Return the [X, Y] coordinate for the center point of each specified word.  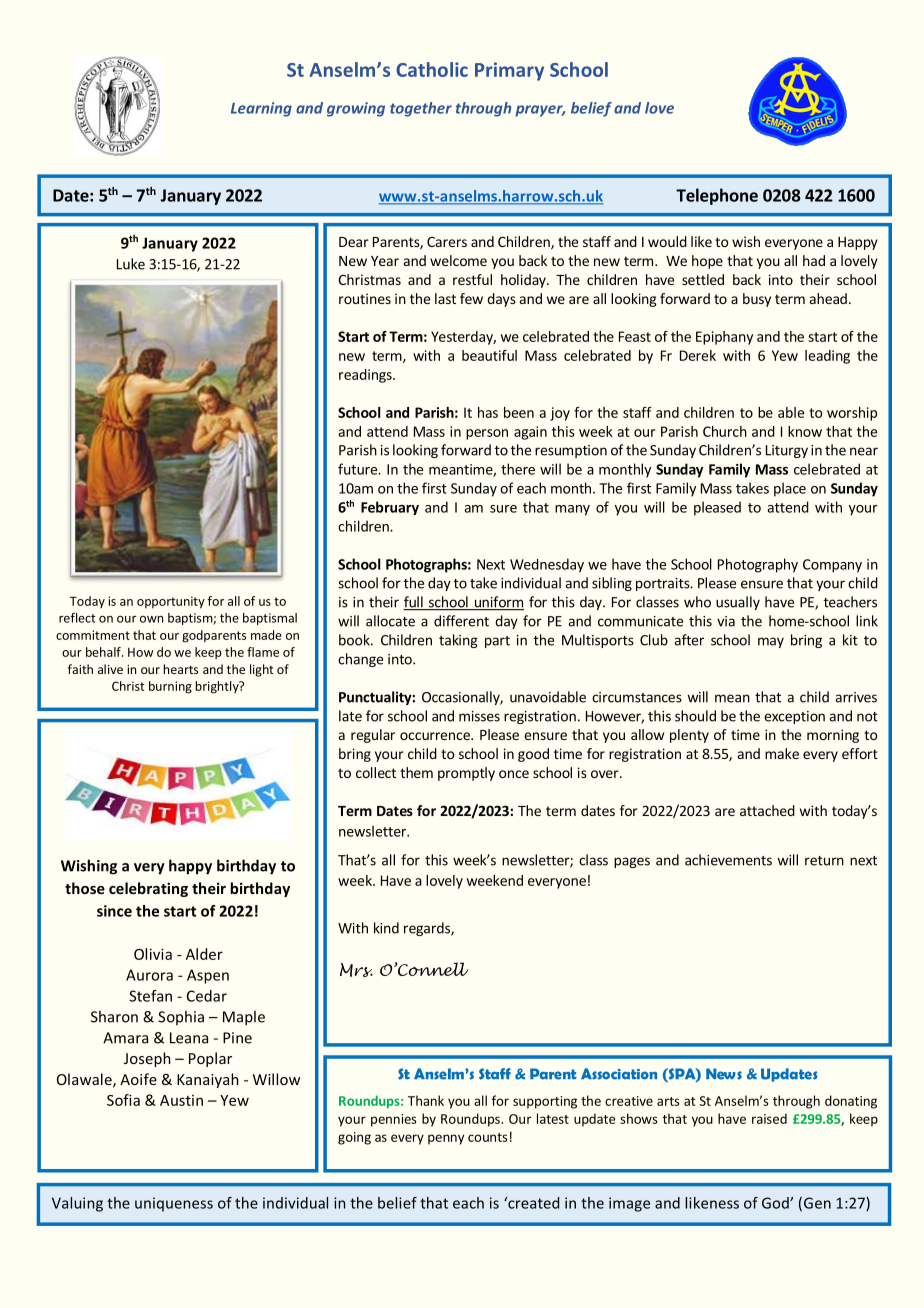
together [421, 109]
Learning [261, 109]
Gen [817, 1203]
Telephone [717, 196]
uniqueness [174, 1204]
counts [488, 1137]
